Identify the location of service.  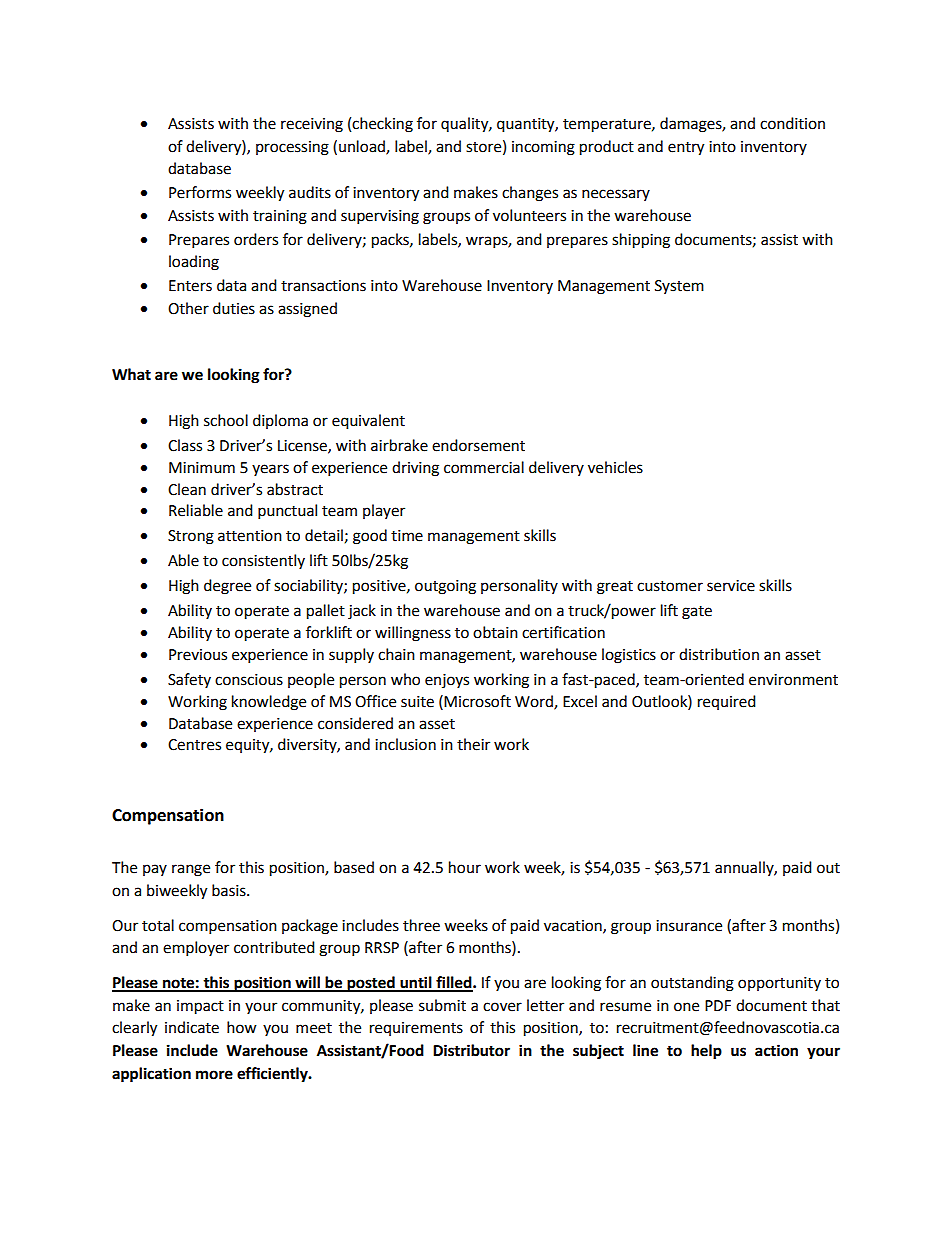
(731, 586).
